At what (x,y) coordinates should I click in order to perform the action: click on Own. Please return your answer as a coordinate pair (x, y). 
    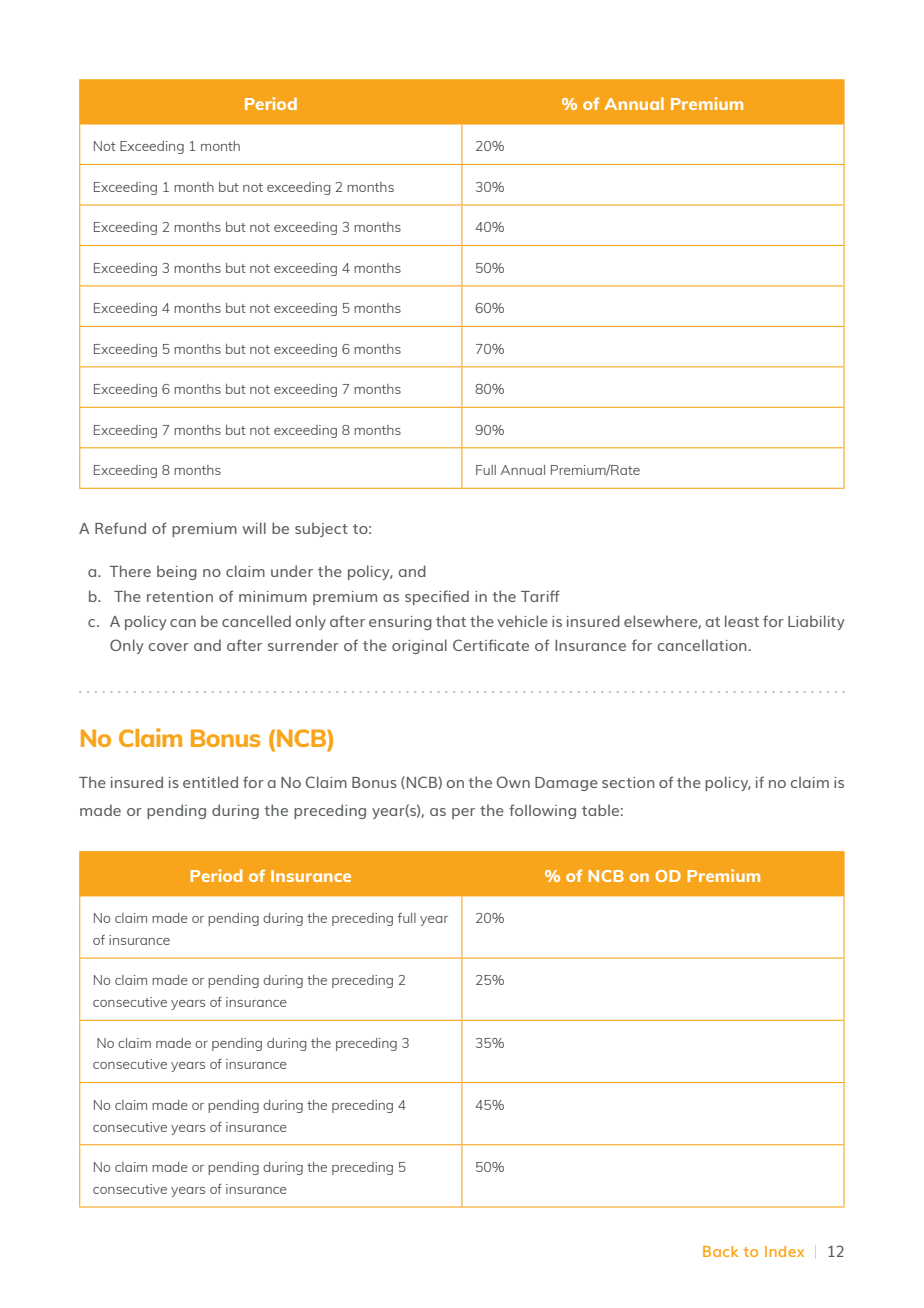
    Looking at the image, I should click on (513, 782).
